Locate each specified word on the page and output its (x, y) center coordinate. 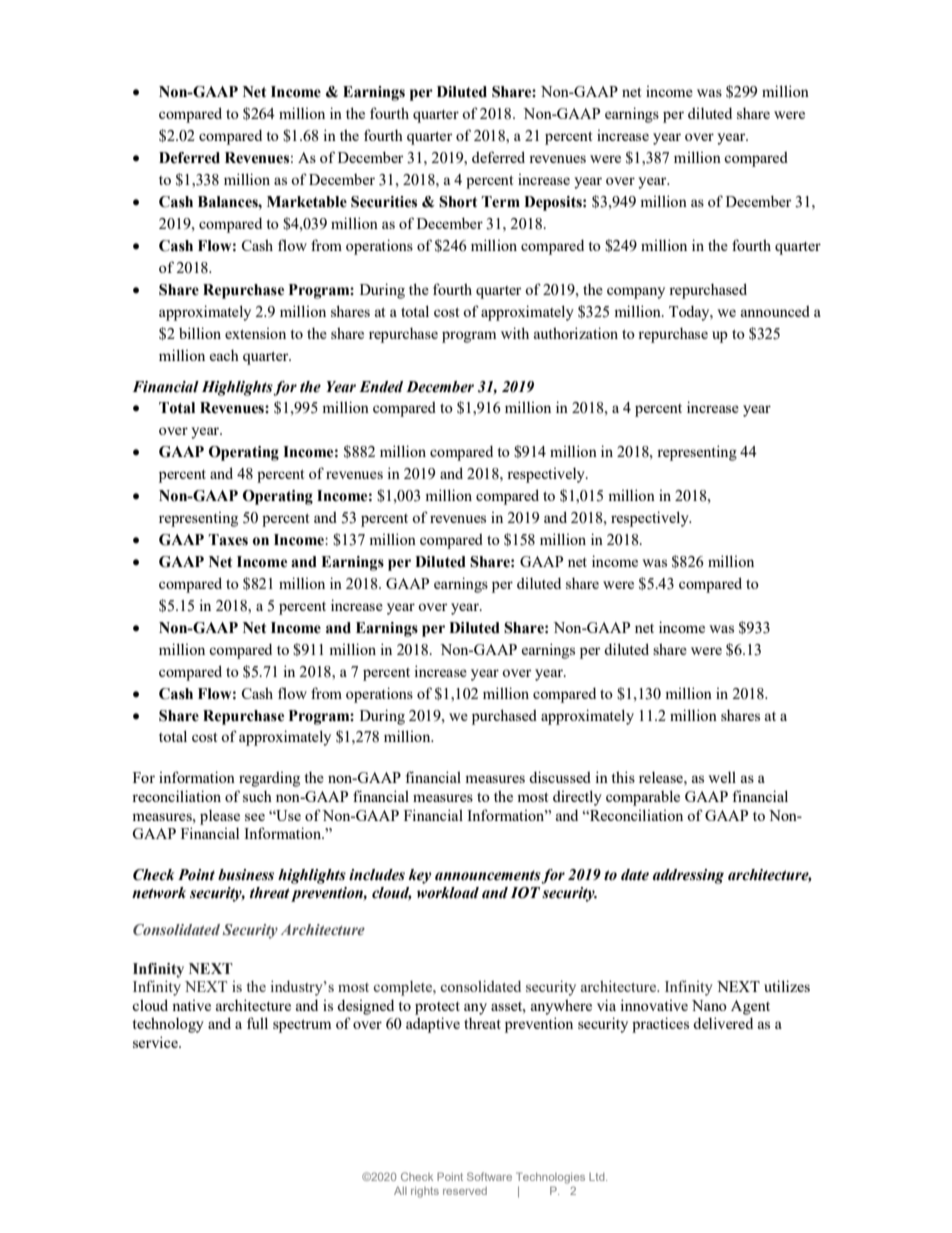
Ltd (598, 1177)
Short (458, 202)
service (156, 1042)
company (636, 293)
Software (489, 1176)
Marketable (307, 202)
